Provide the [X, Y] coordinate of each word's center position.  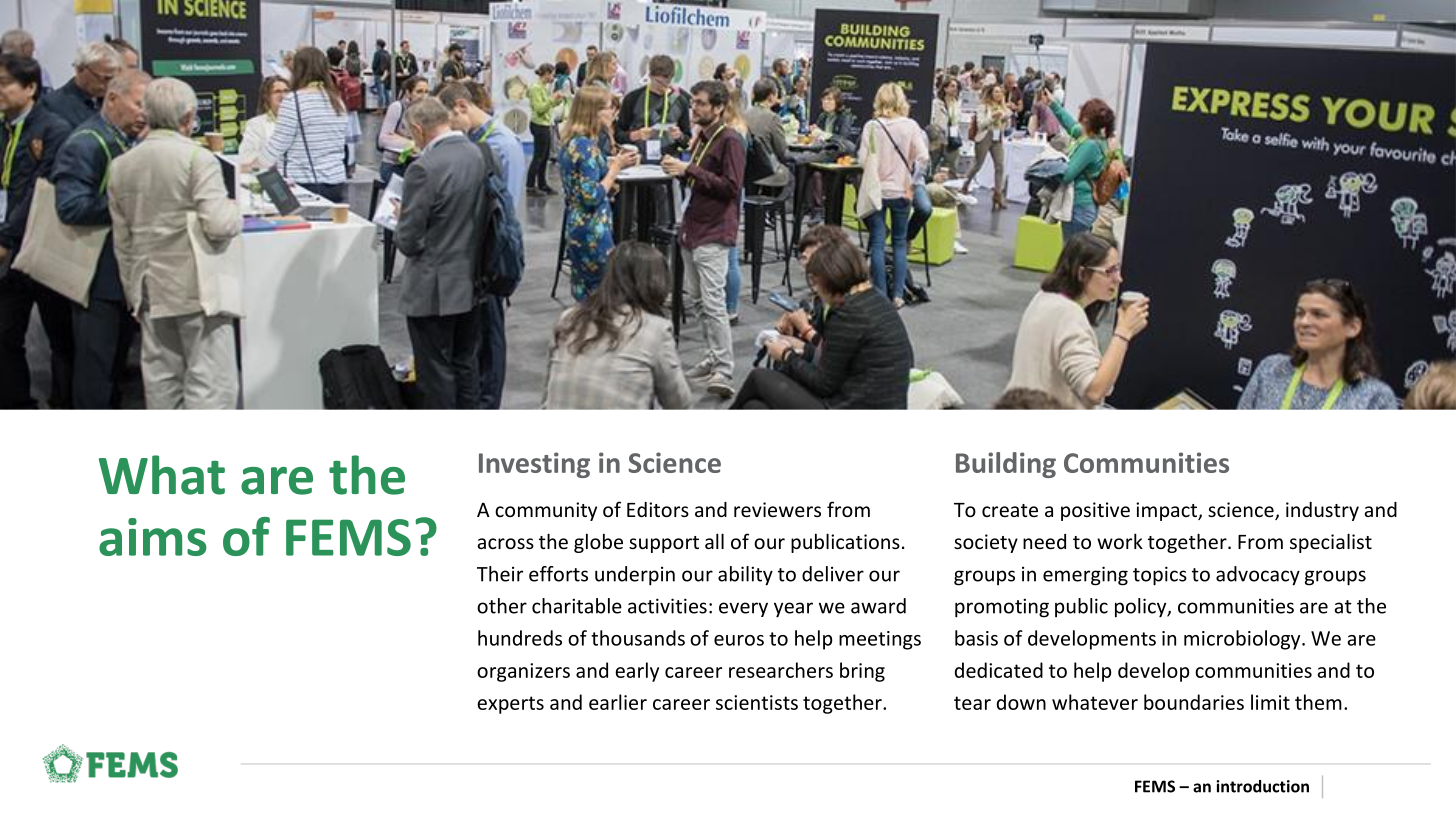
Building [1006, 465]
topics [1160, 576]
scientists [757, 702]
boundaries [1194, 702]
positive [1095, 511]
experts [510, 705]
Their [500, 574]
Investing [534, 465]
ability [745, 576]
